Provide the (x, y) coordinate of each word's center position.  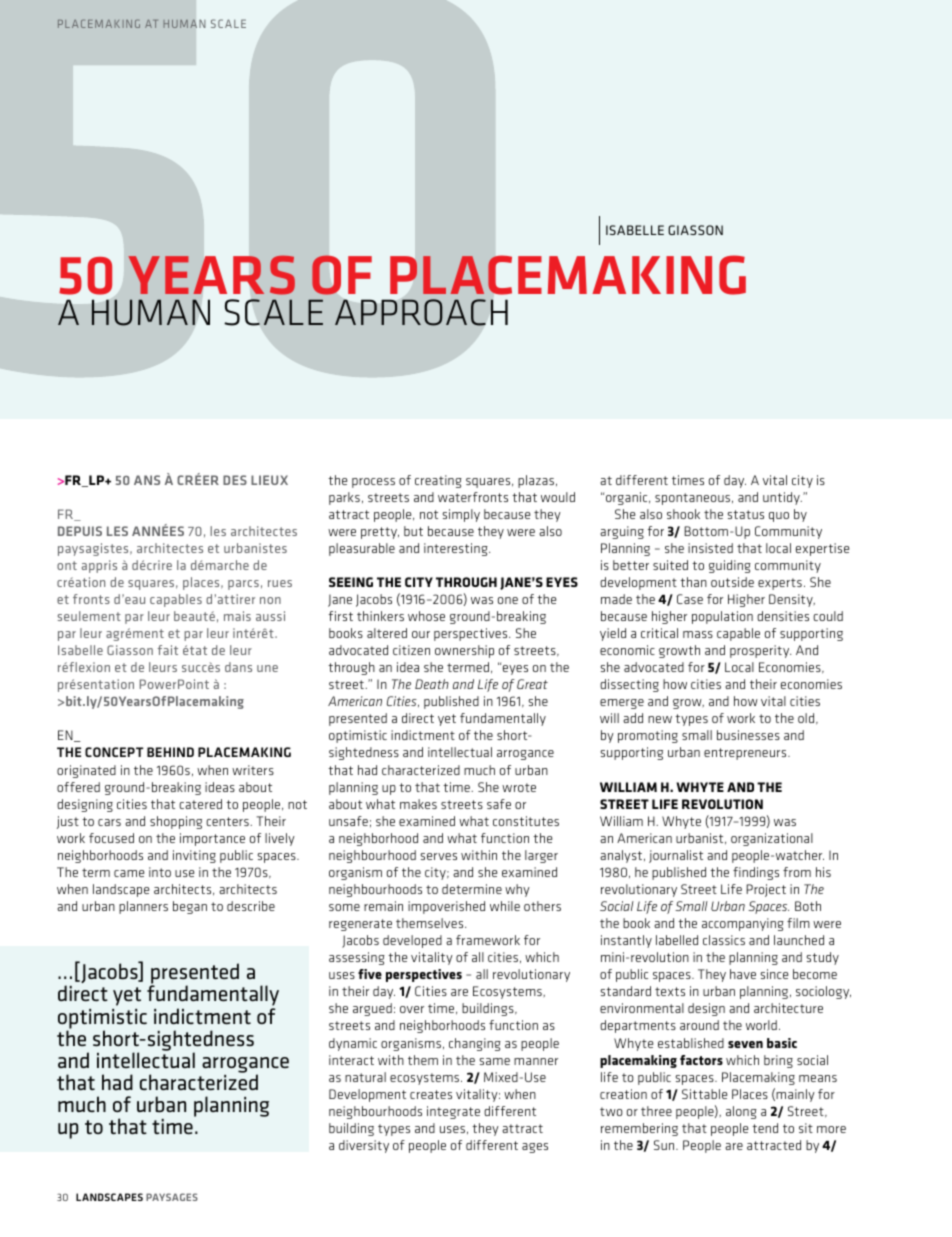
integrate (453, 1112)
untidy (782, 498)
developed (412, 941)
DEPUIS (80, 531)
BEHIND (170, 752)
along (741, 1112)
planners (143, 907)
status (746, 514)
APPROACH (421, 312)
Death (432, 684)
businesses (748, 735)
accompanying (743, 924)
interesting (457, 549)
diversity (364, 1146)
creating (438, 481)
